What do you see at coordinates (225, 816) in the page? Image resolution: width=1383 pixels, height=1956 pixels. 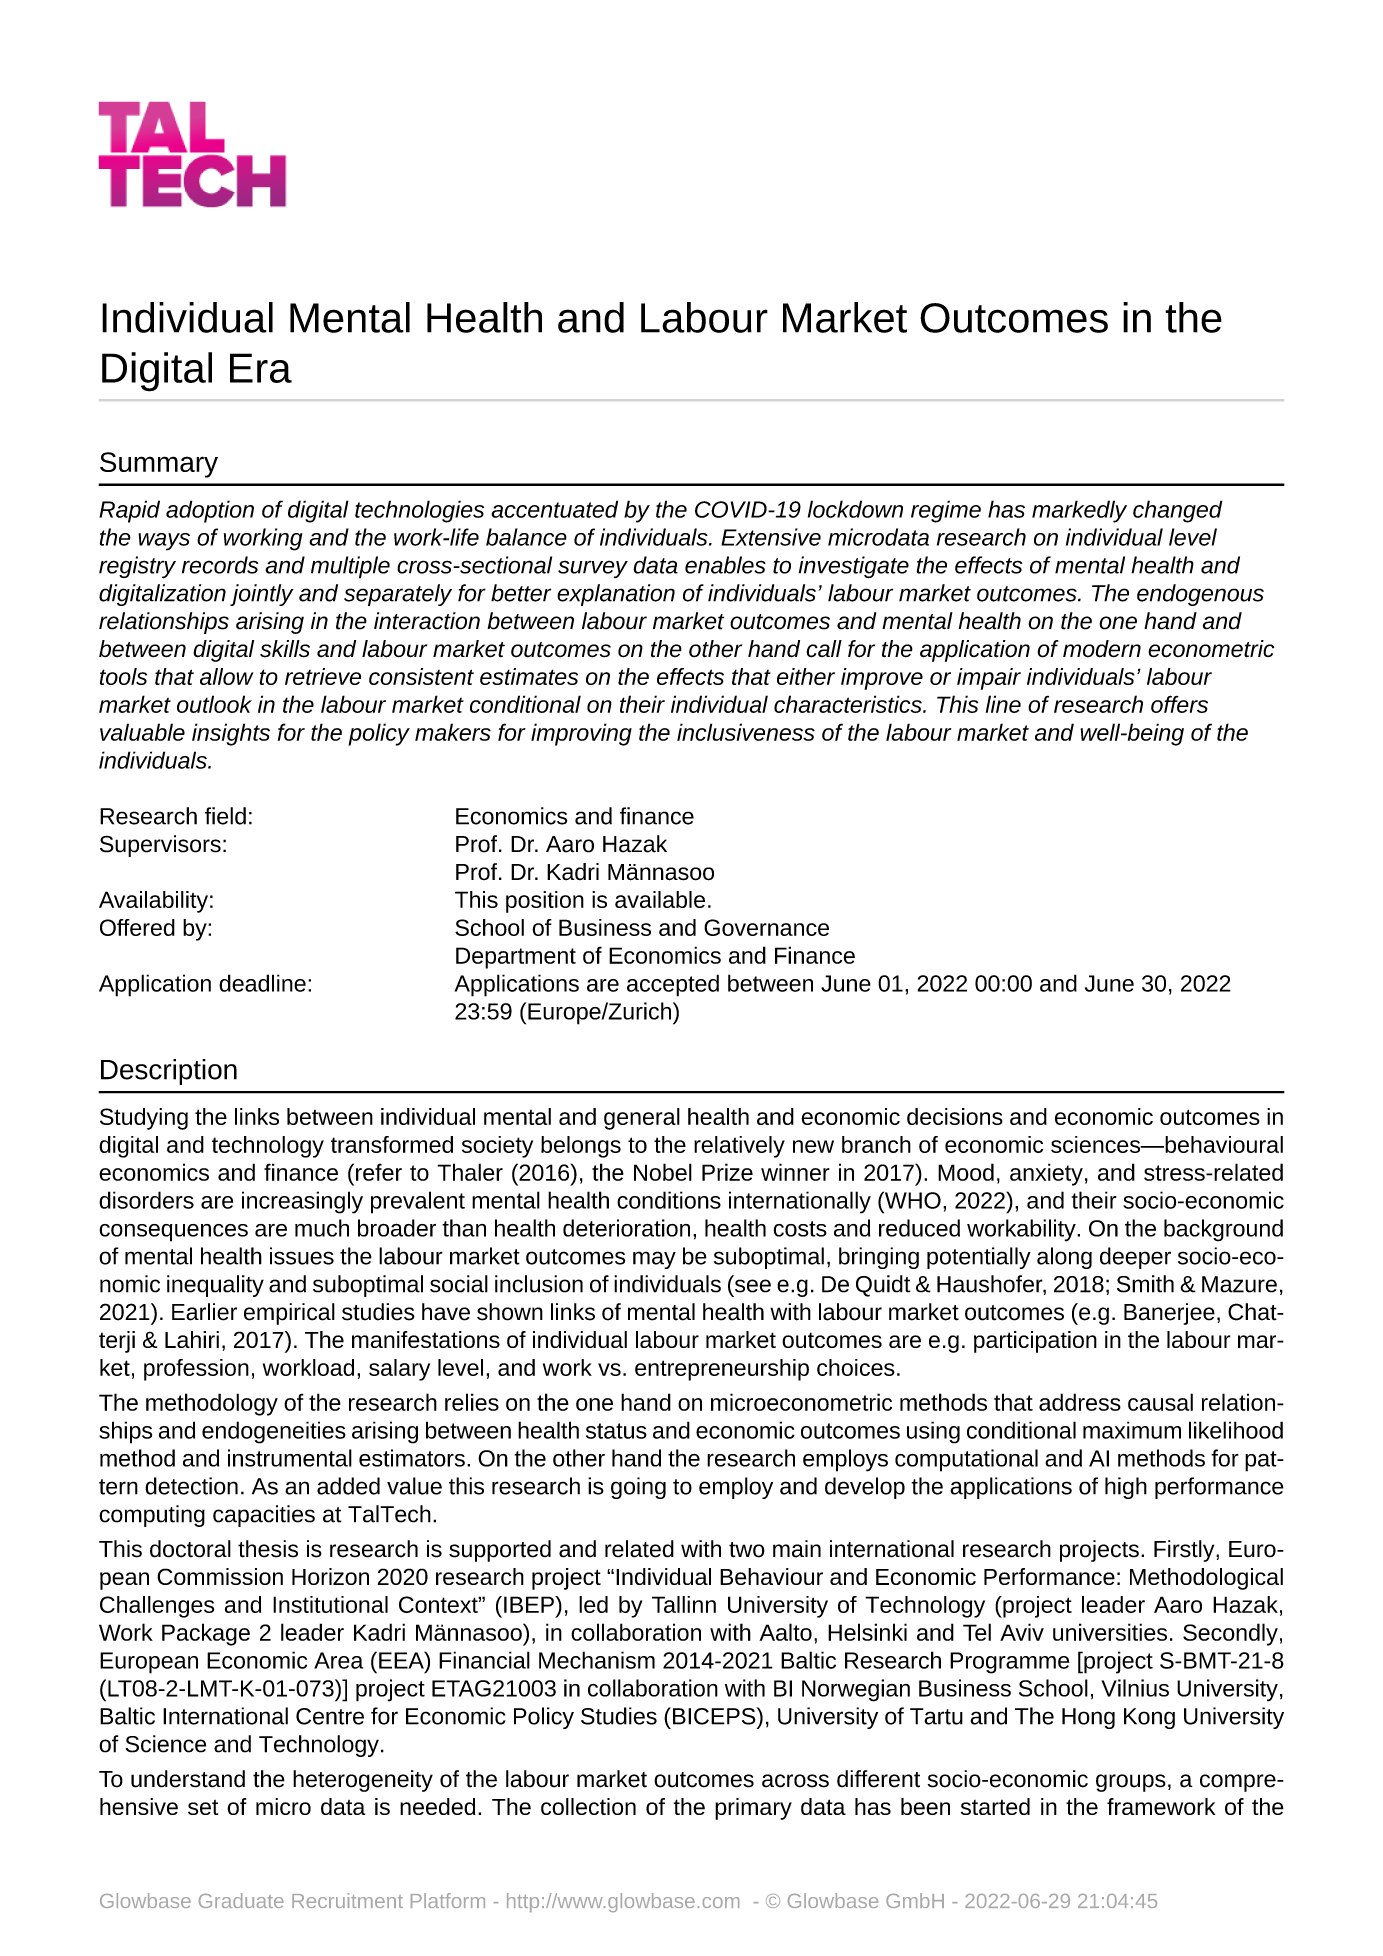 I see `field` at bounding box center [225, 816].
